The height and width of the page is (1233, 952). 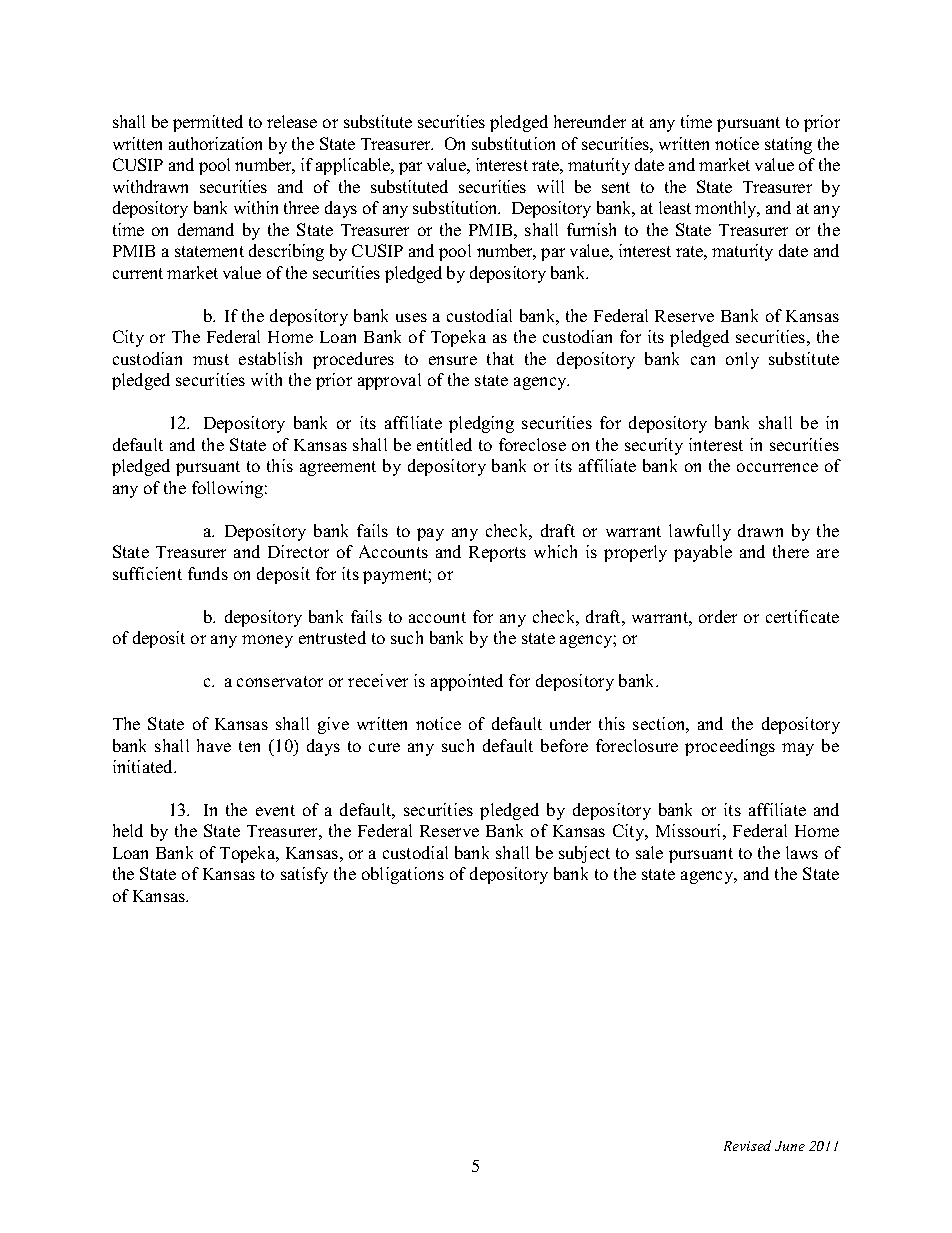 What do you see at coordinates (267, 641) in the page?
I see `money` at bounding box center [267, 641].
